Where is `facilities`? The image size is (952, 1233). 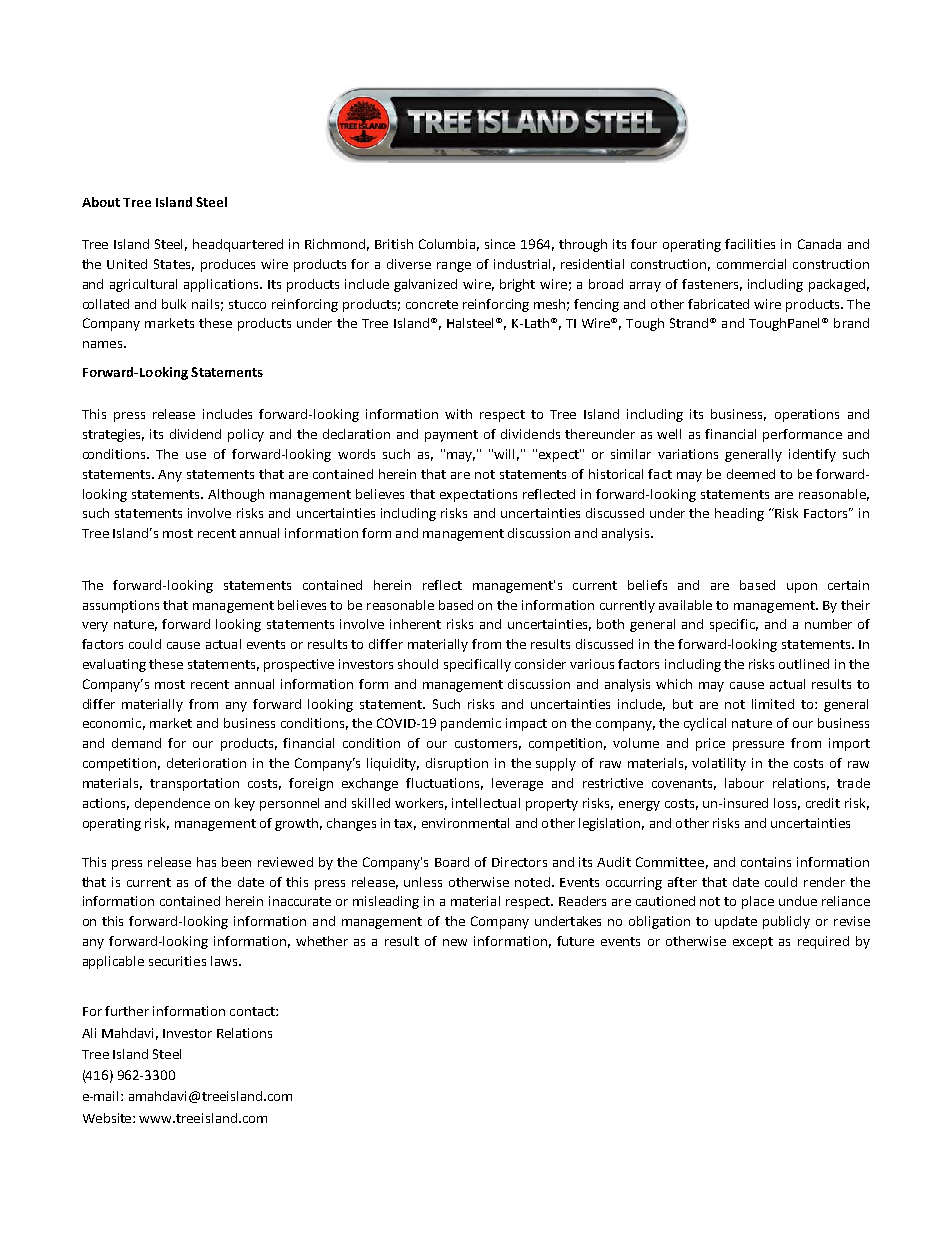 facilities is located at coordinates (750, 244).
